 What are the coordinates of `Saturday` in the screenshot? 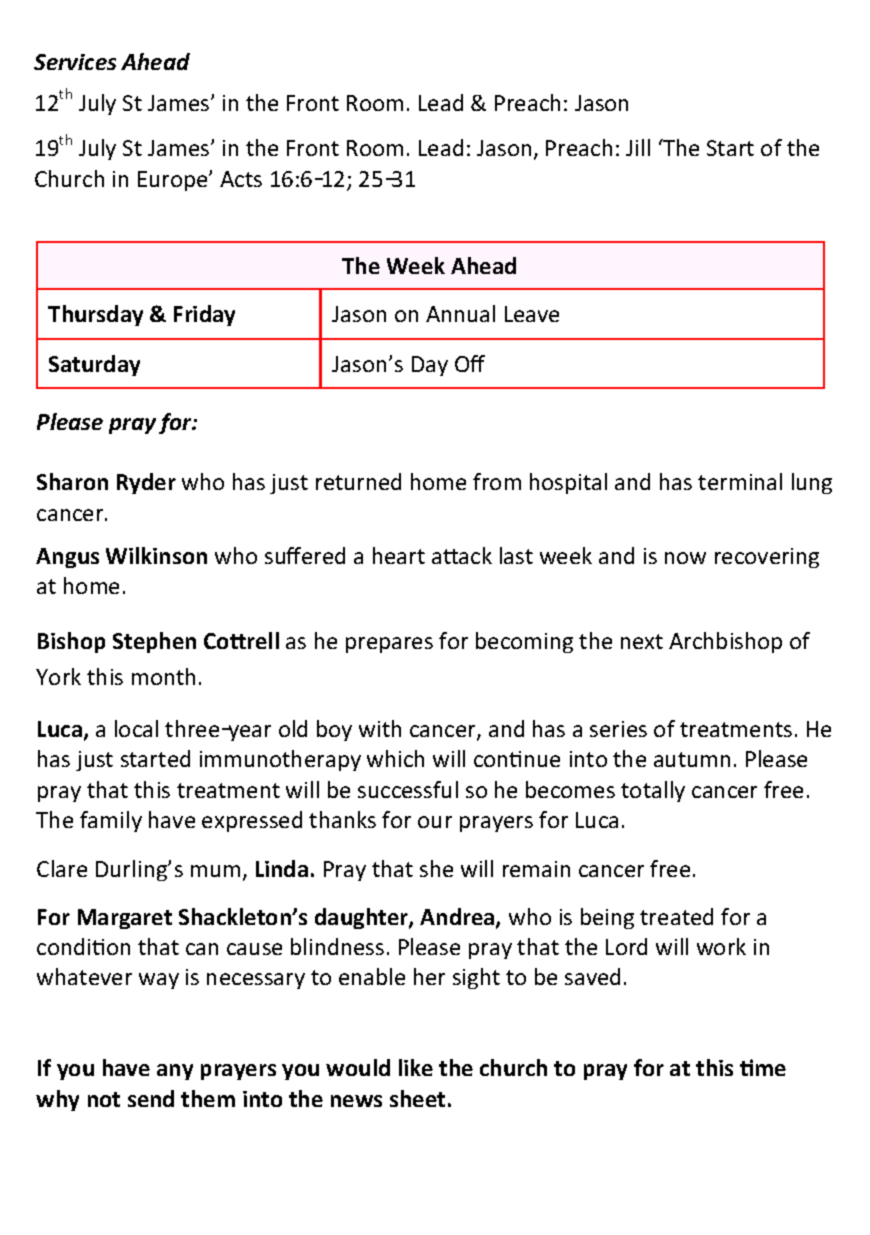 It's located at (94, 365).
